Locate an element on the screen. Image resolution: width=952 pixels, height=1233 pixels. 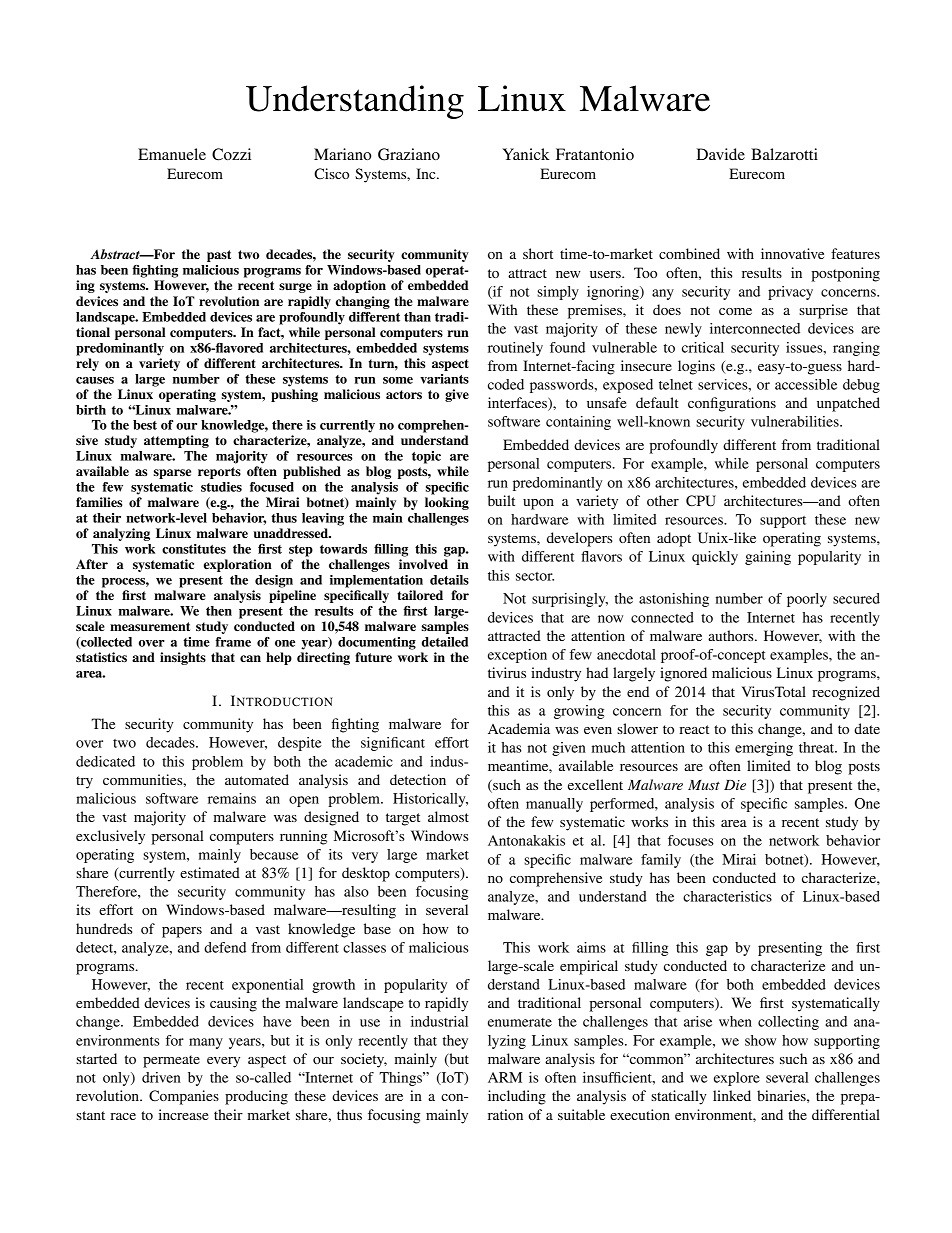
past is located at coordinates (219, 256).
